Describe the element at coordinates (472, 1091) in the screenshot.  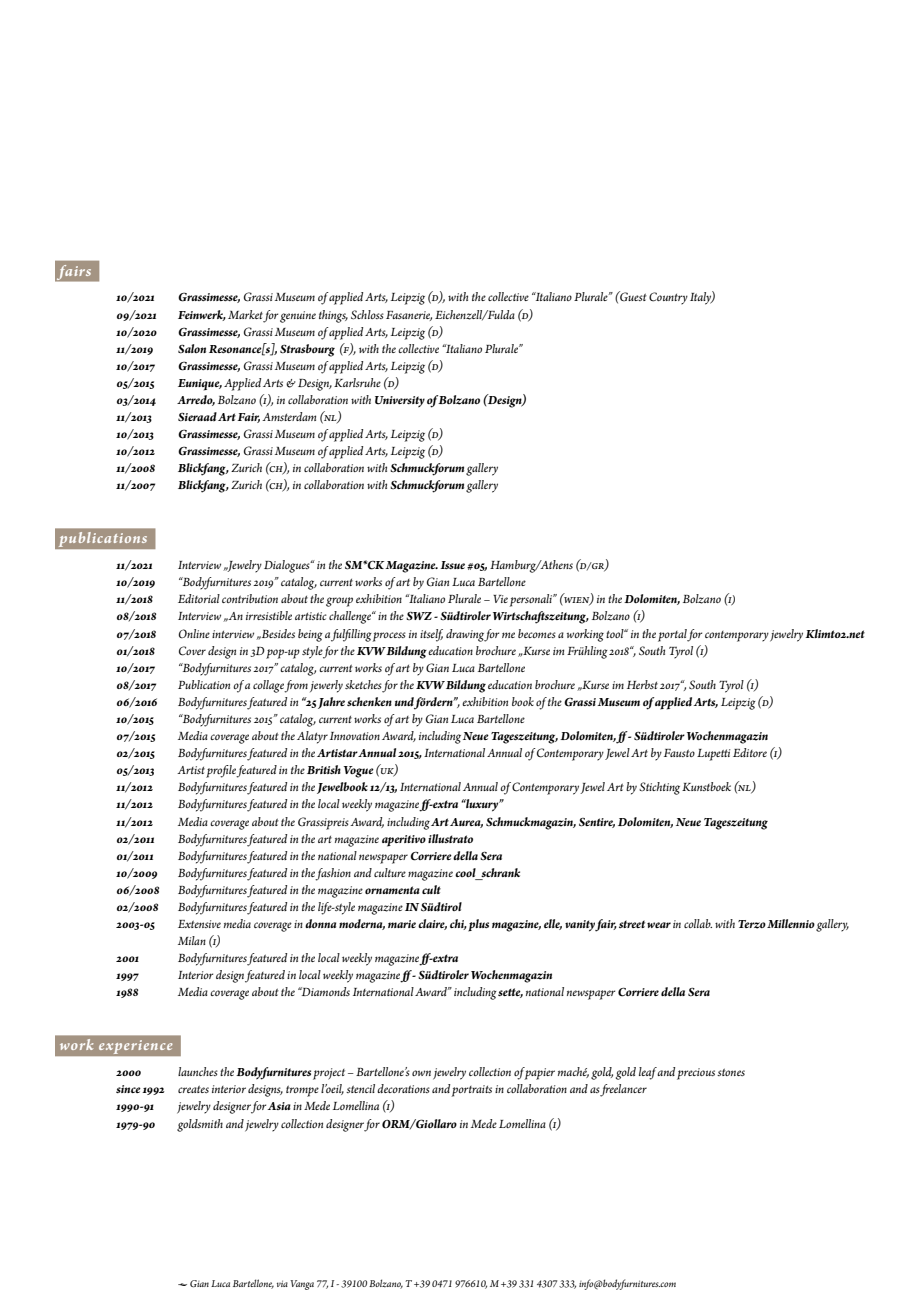
I see `portraits` at that location.
